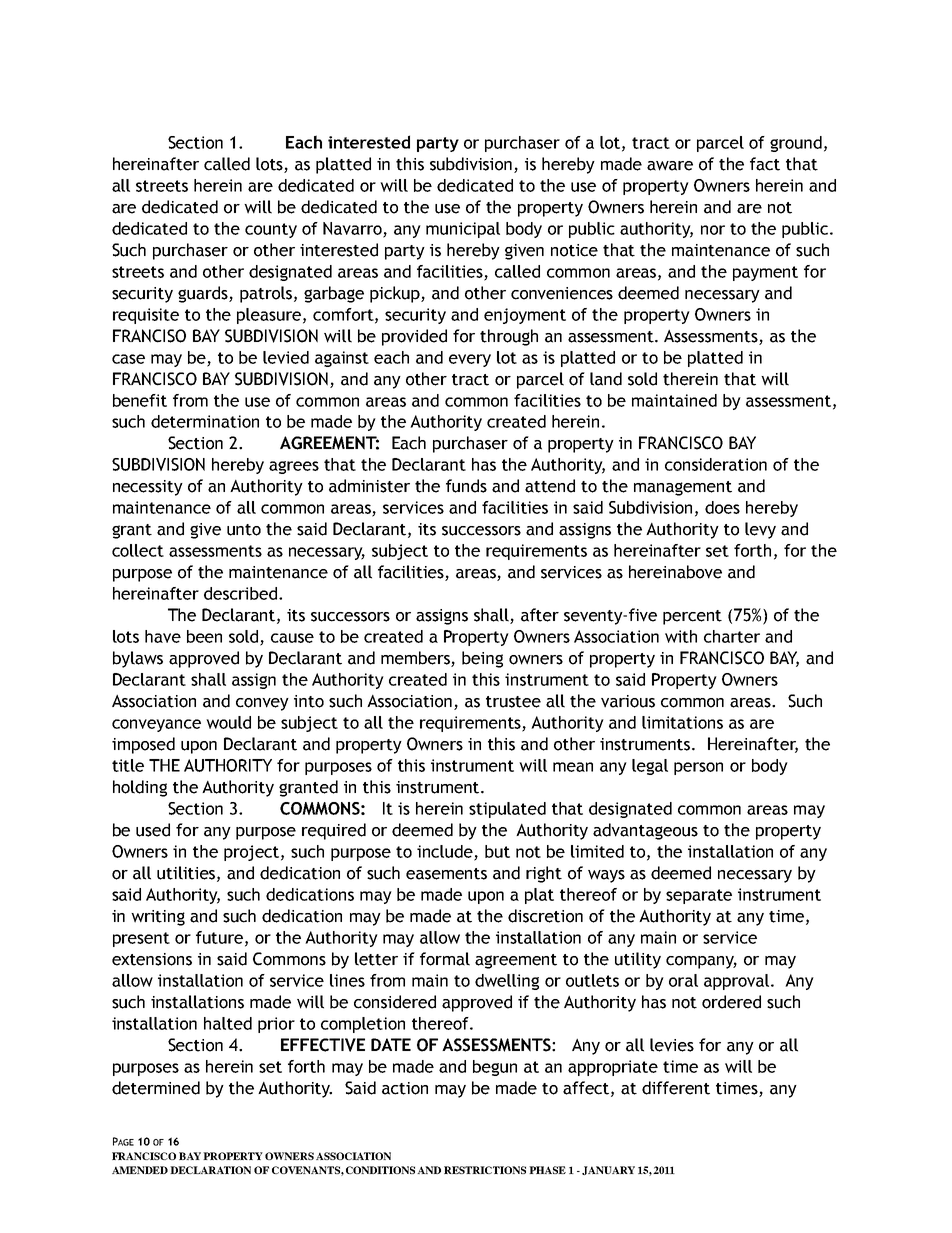 The height and width of the screenshot is (1233, 952). Describe the element at coordinates (228, 722) in the screenshot. I see `would` at that location.
